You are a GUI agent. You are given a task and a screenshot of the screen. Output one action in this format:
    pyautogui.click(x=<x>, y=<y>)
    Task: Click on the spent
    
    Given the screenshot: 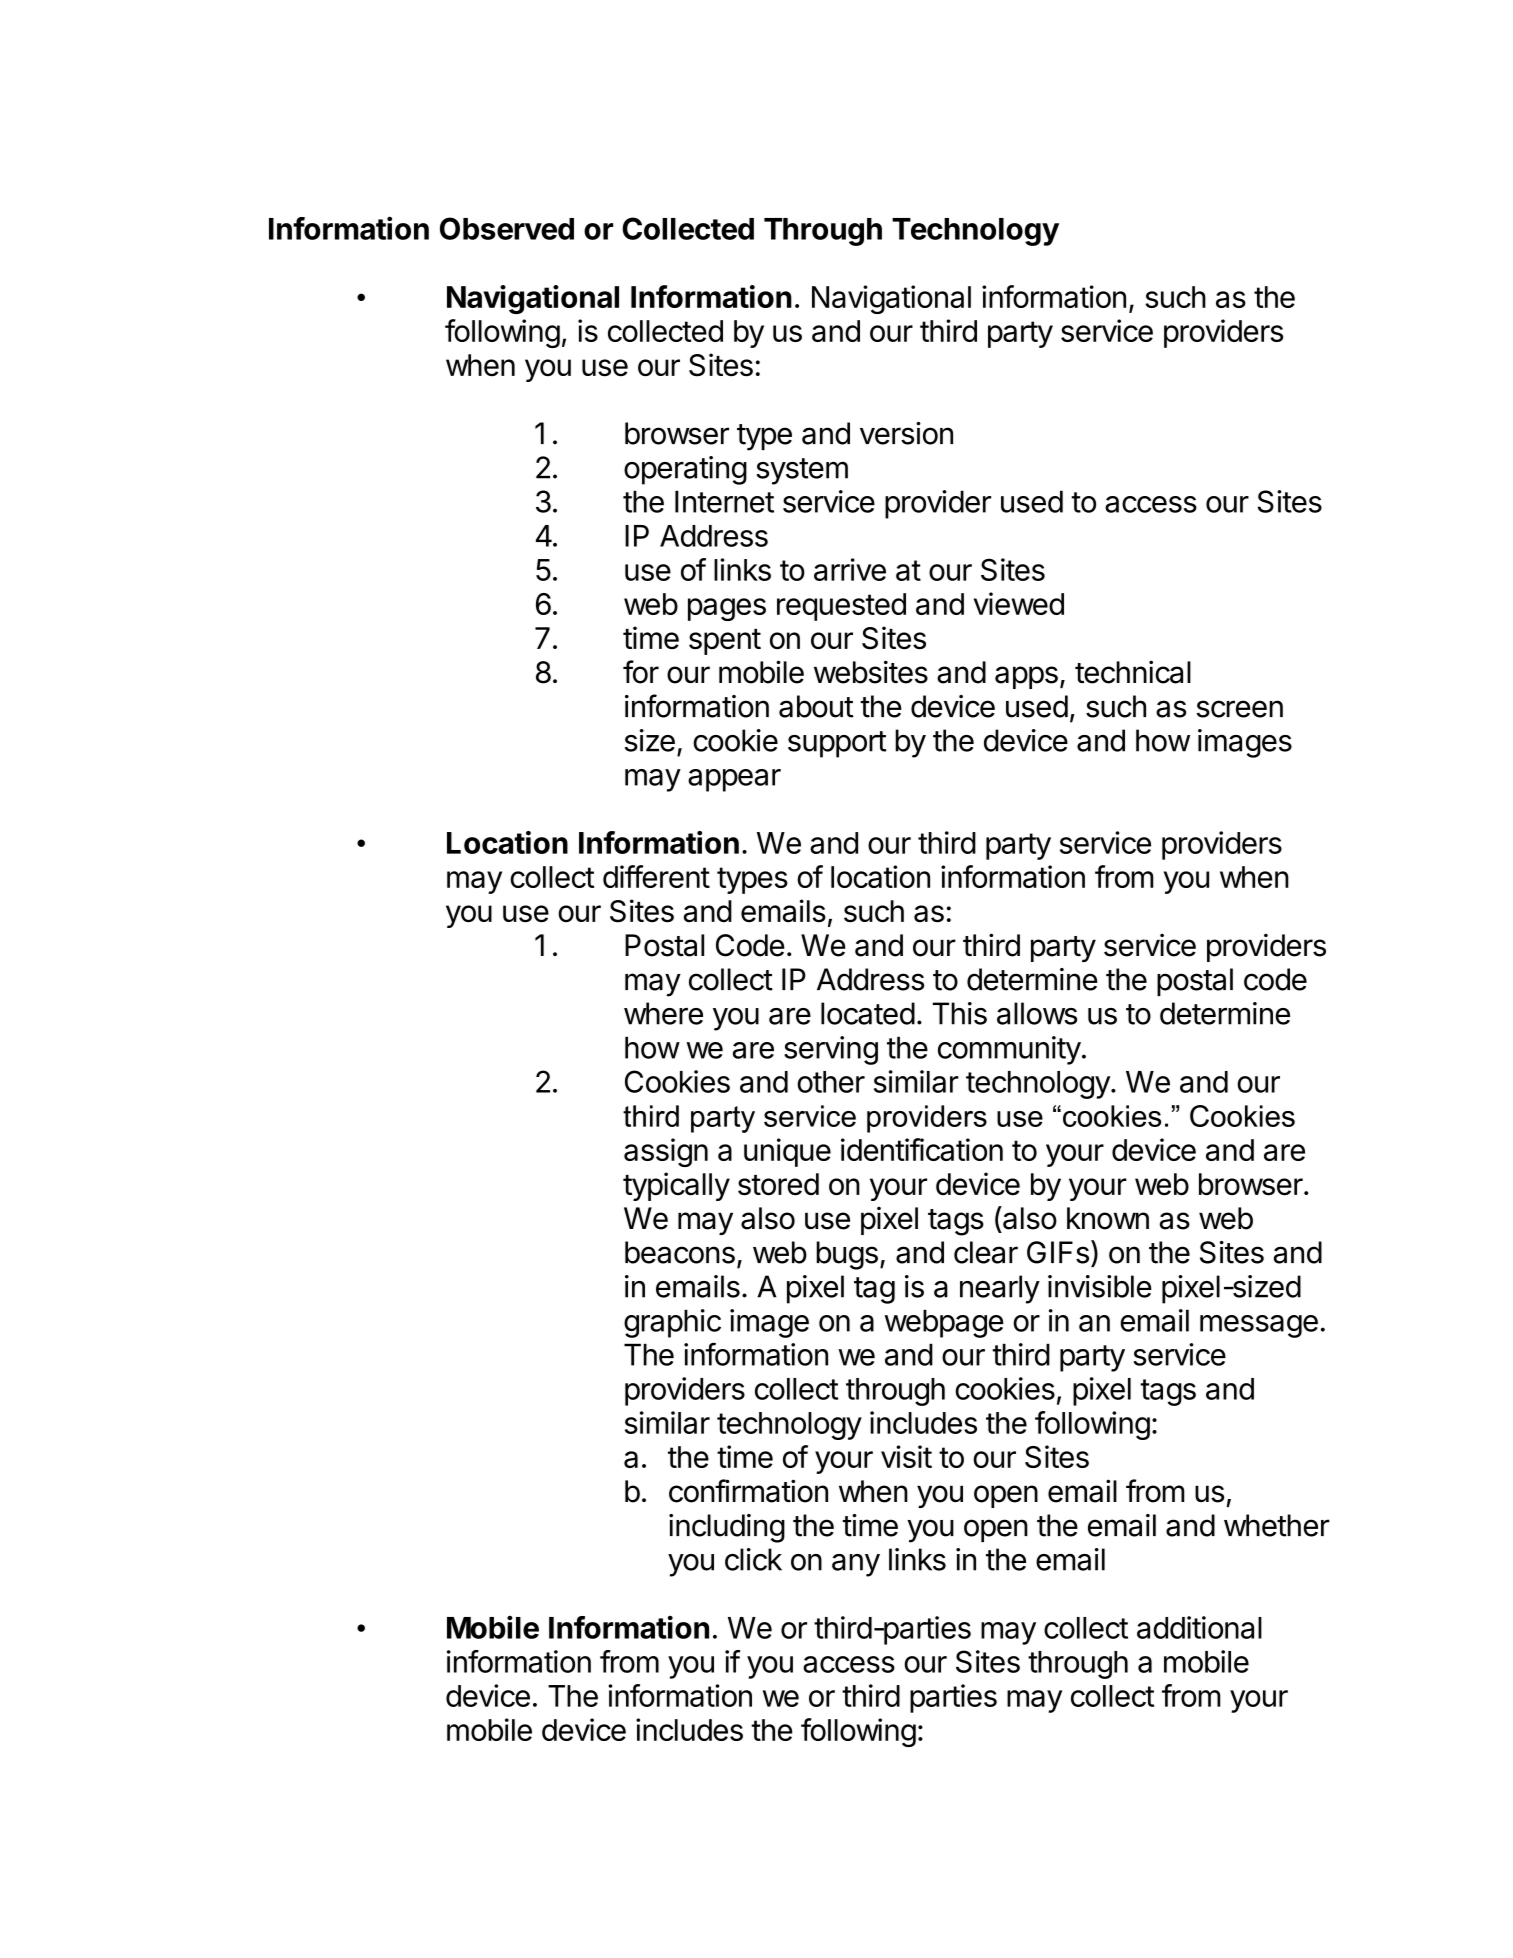 What is the action you would take?
    pyautogui.click(x=725, y=642)
